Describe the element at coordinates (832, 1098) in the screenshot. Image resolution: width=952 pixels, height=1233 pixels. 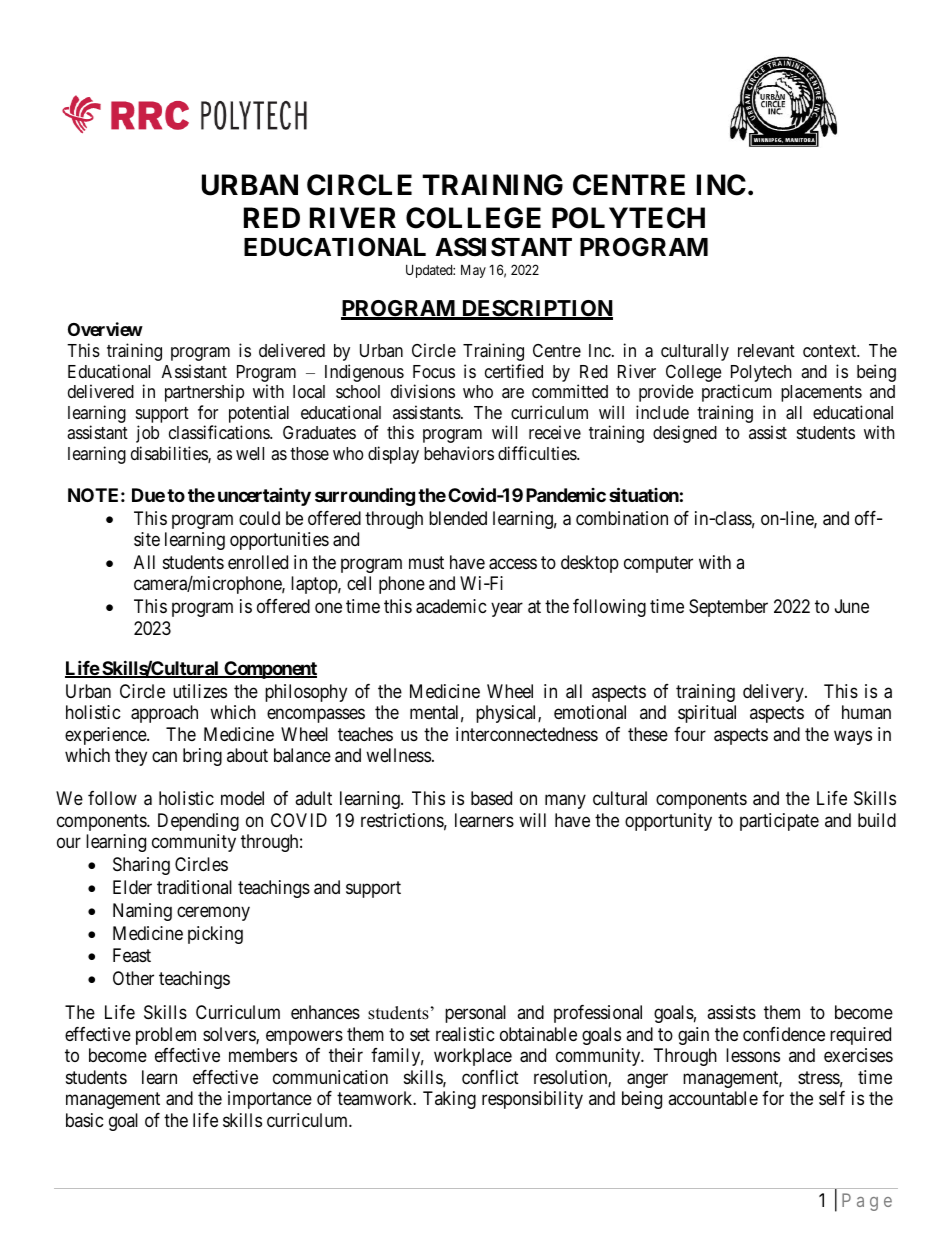
I see `self` at that location.
